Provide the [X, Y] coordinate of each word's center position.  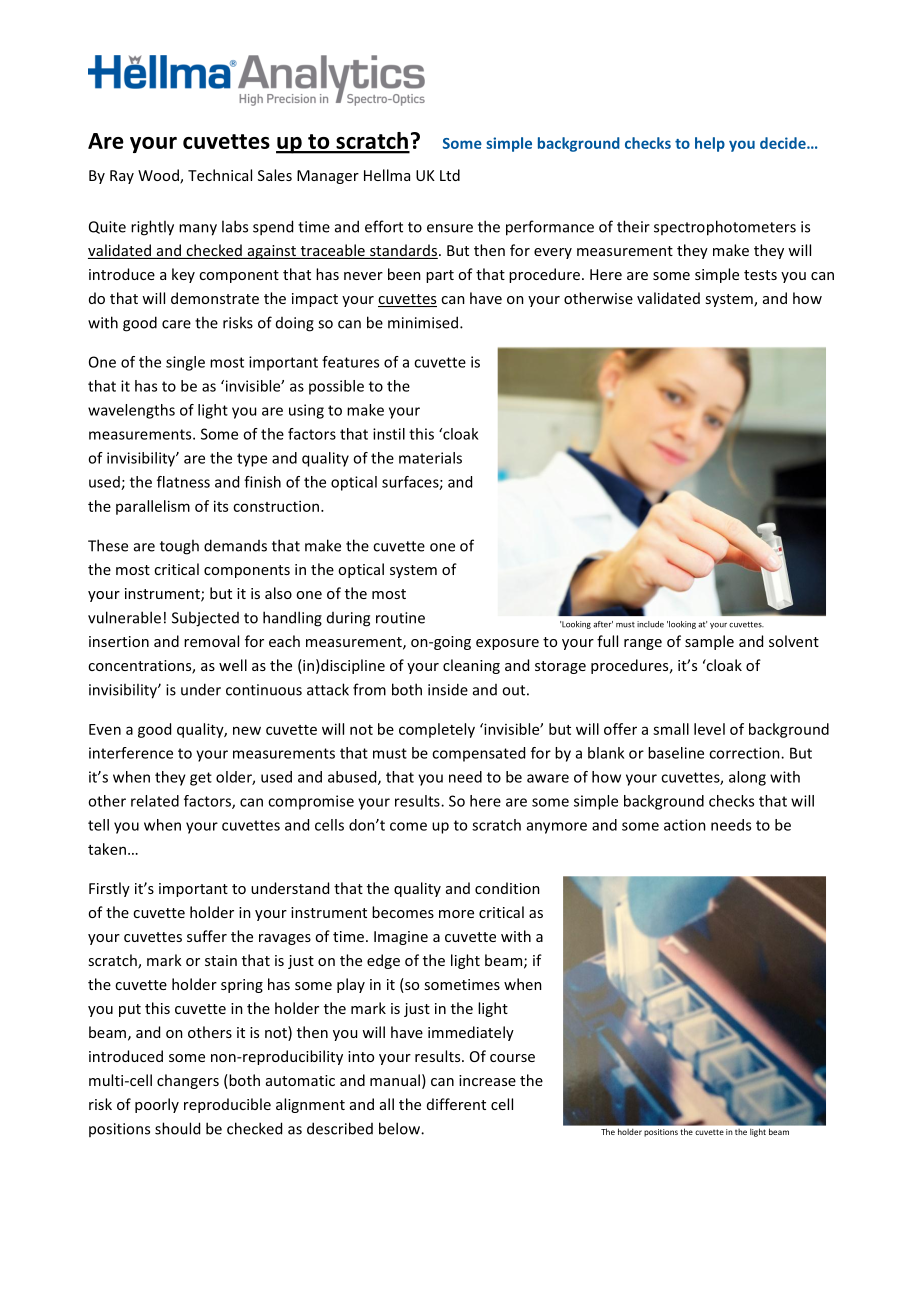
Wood [159, 176]
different [456, 1104]
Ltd [450, 175]
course [512, 1058]
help [710, 144]
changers [188, 1081]
